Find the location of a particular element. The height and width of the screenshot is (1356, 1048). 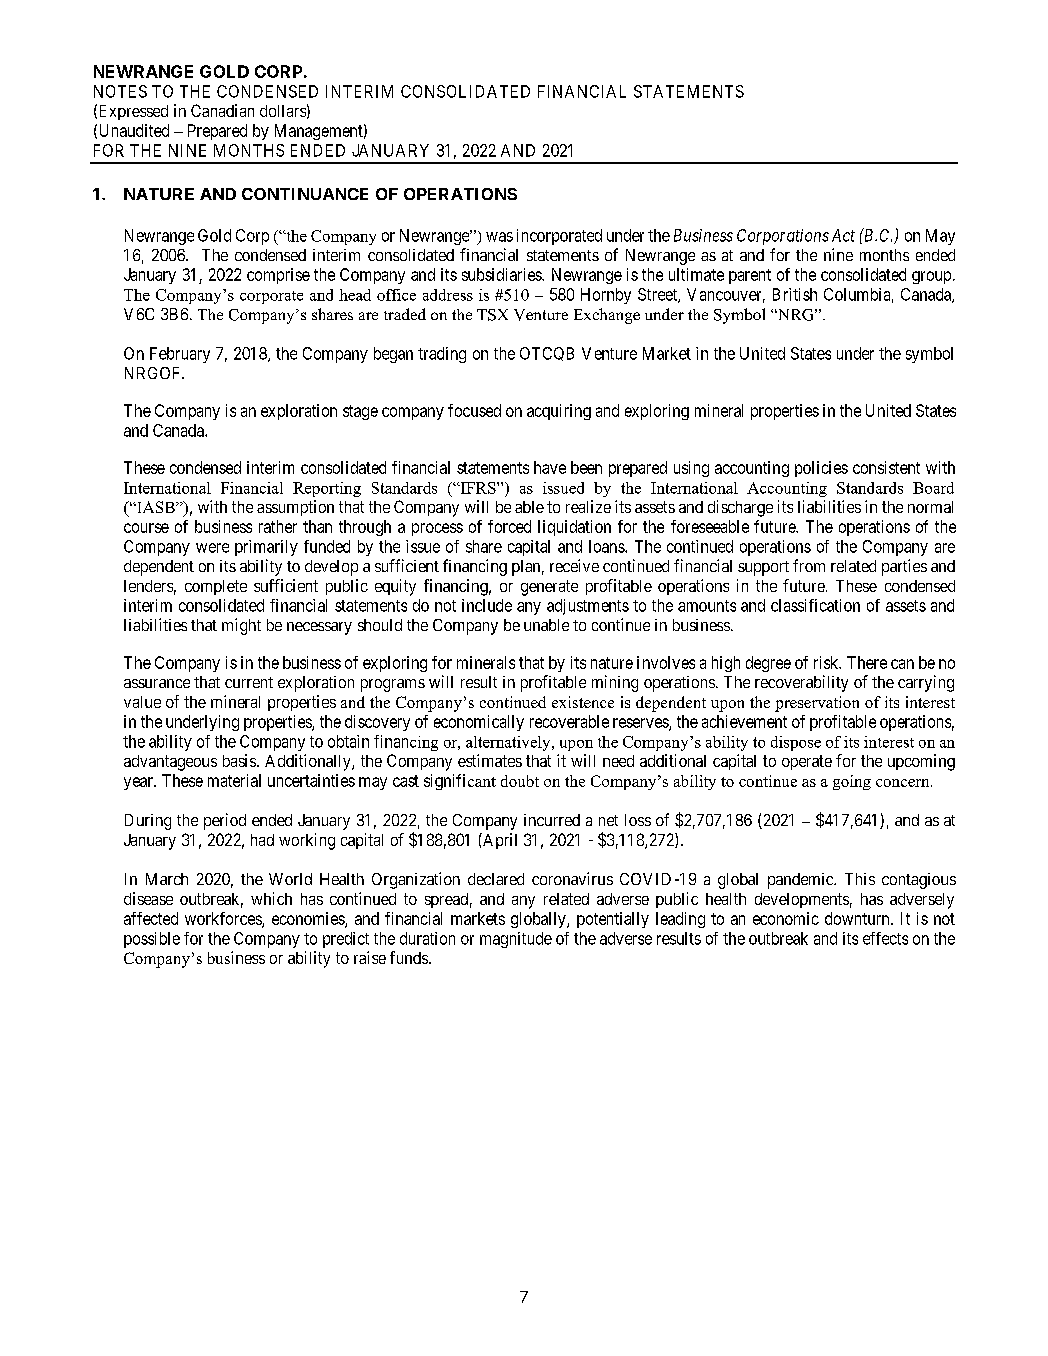

have is located at coordinates (550, 467).
